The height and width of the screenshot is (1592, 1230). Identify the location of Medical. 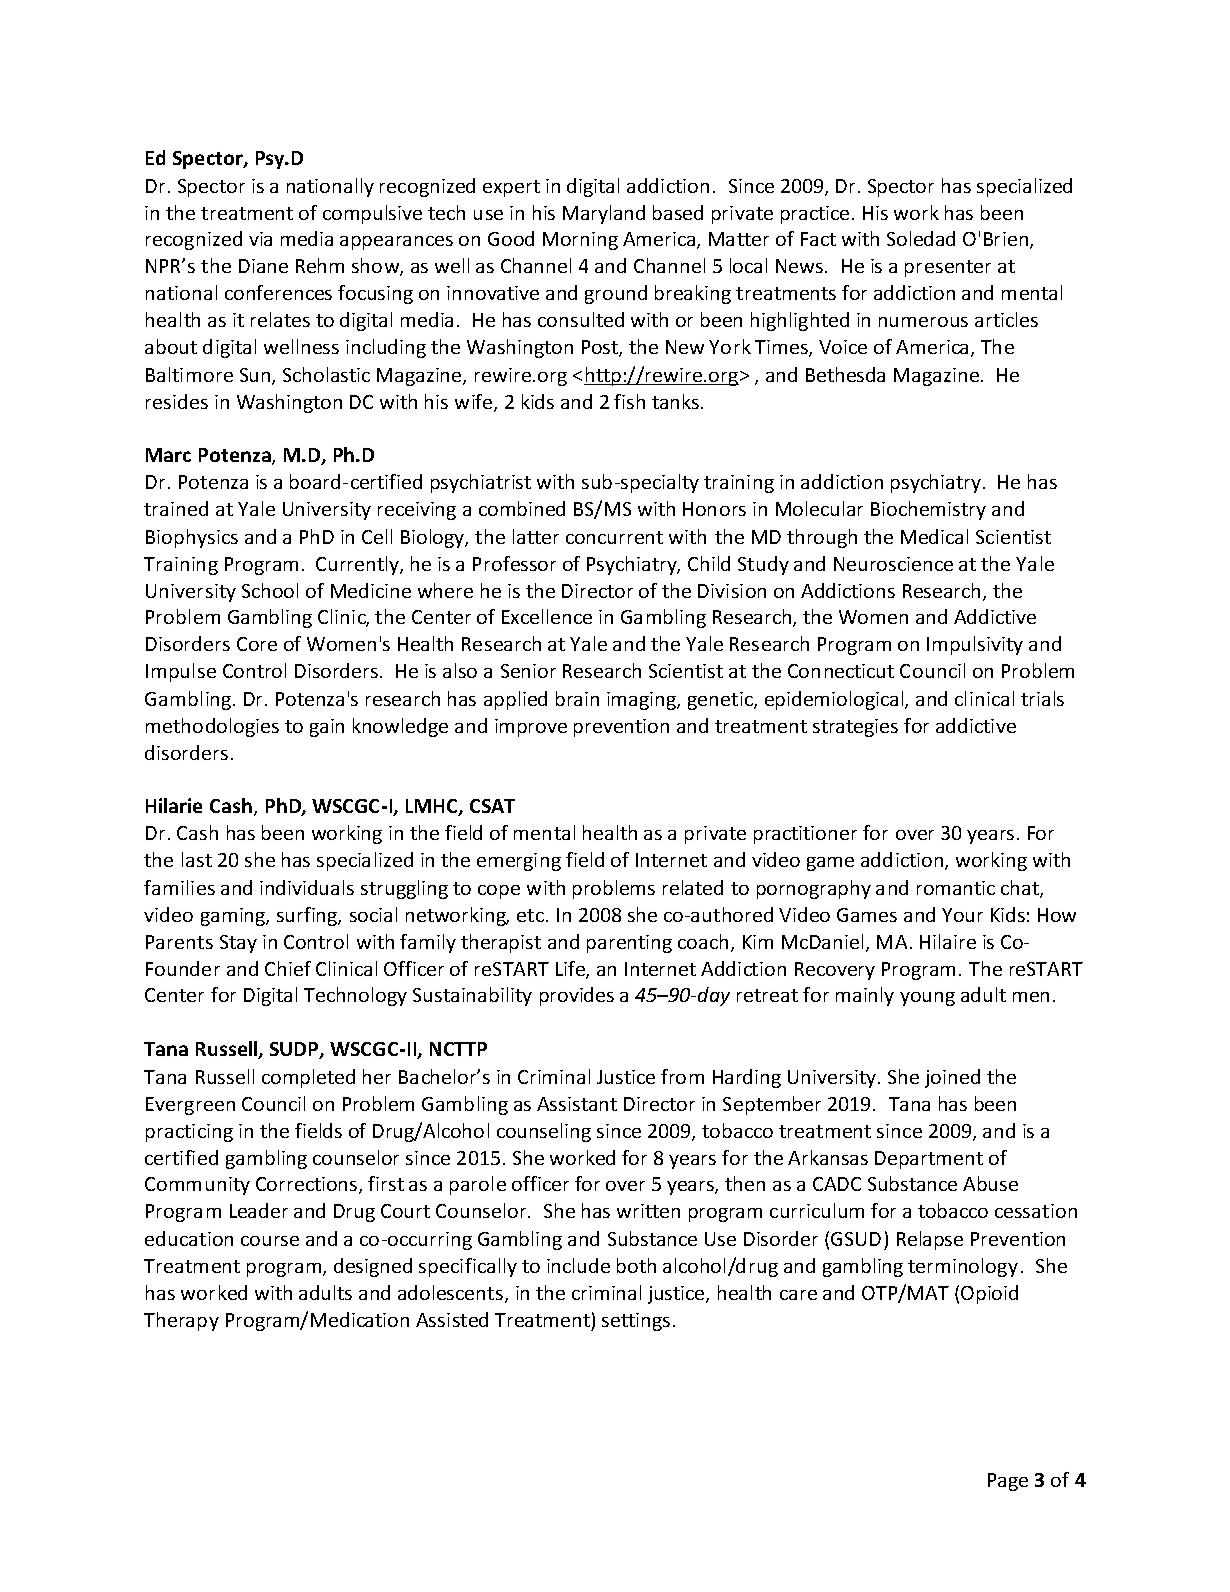
(934, 536).
